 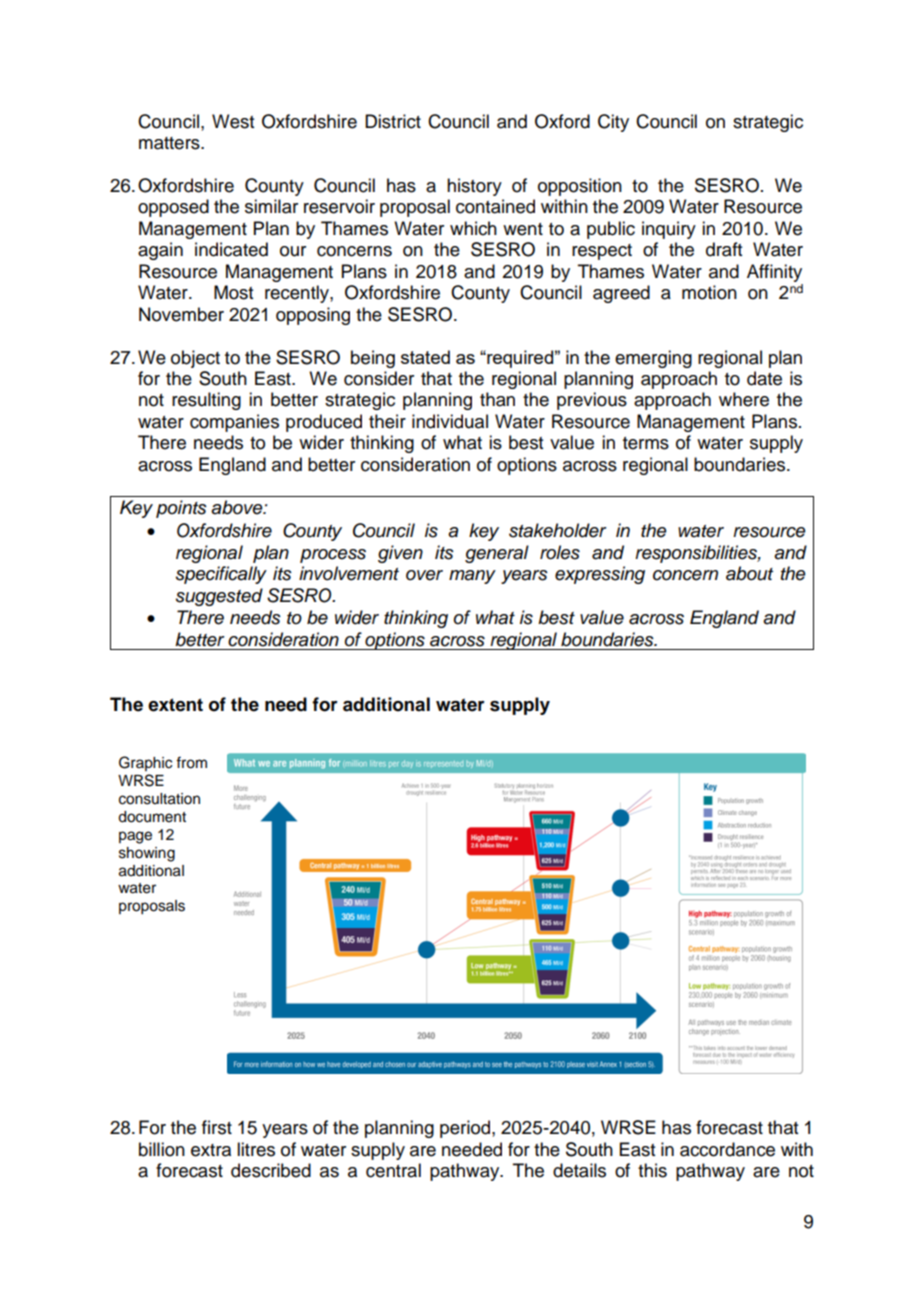 What do you see at coordinates (191, 762) in the document?
I see `from` at bounding box center [191, 762].
